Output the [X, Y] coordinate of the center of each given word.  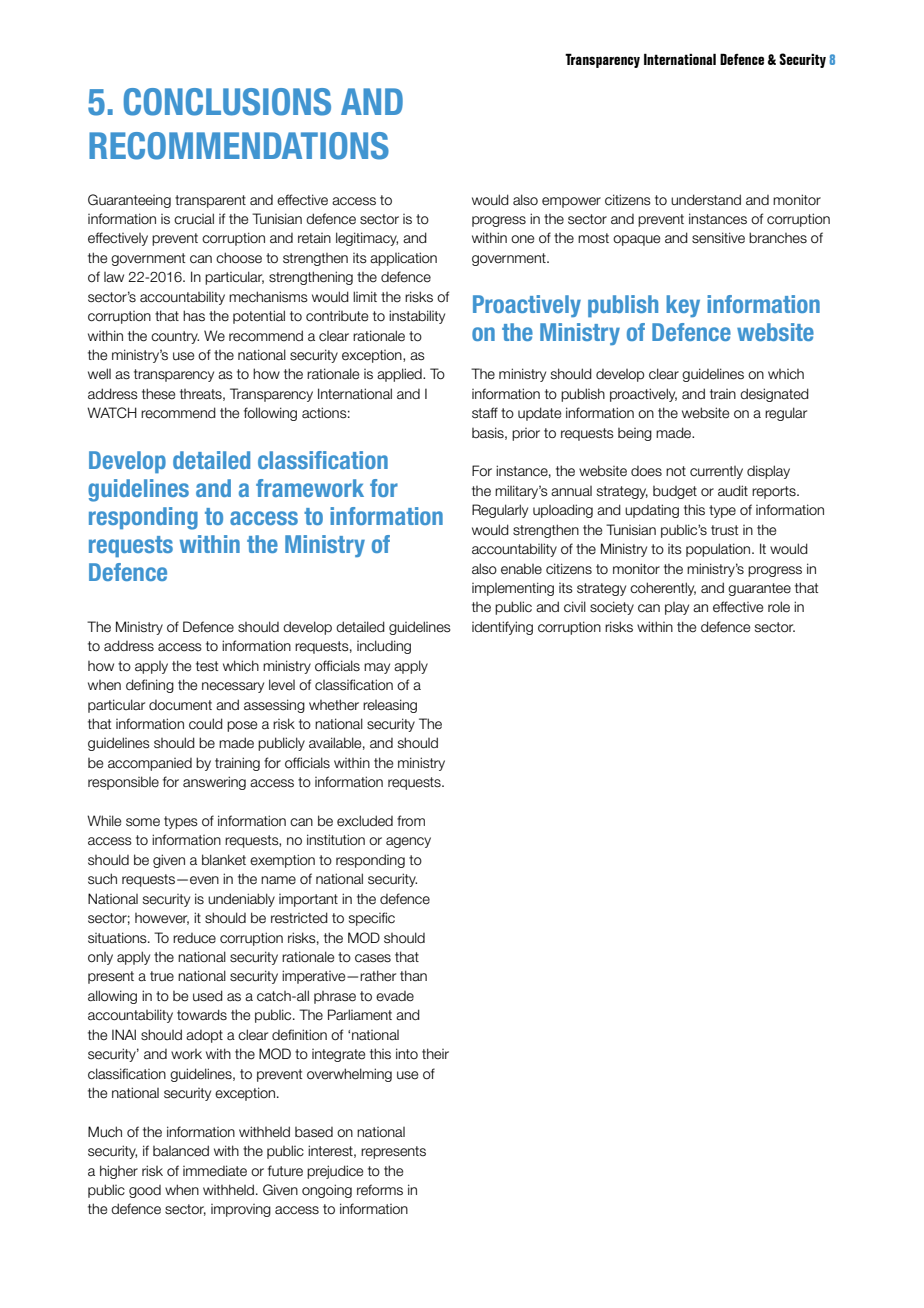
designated [774, 395]
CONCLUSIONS [227, 102]
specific [372, 919]
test [207, 666]
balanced [181, 1151]
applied [400, 375]
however [162, 919]
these [158, 394]
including [384, 647]
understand [706, 200]
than [413, 976]
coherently [663, 589]
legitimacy [367, 239]
